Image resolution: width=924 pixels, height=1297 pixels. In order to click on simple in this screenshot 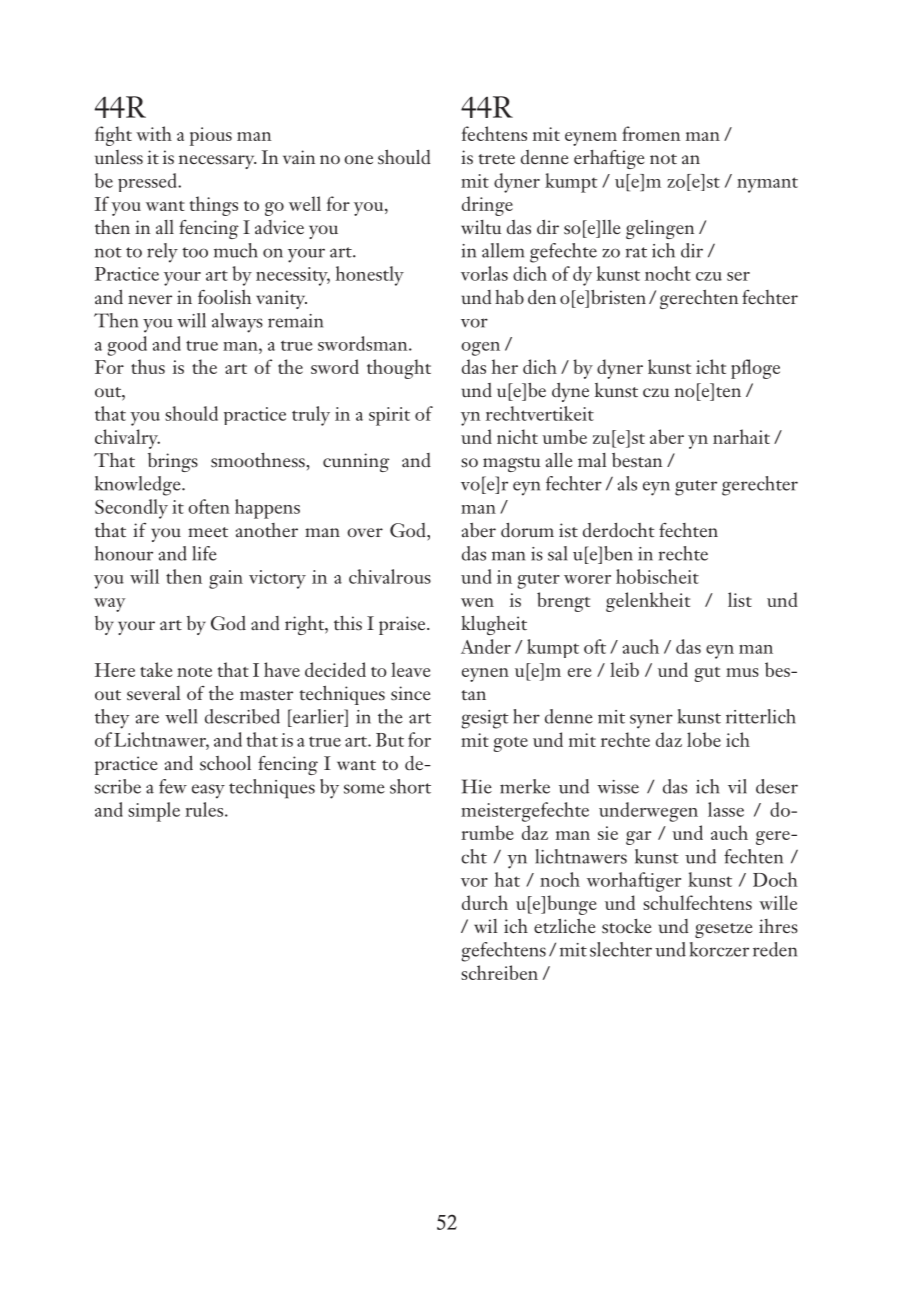, I will do `click(154, 812)`.
